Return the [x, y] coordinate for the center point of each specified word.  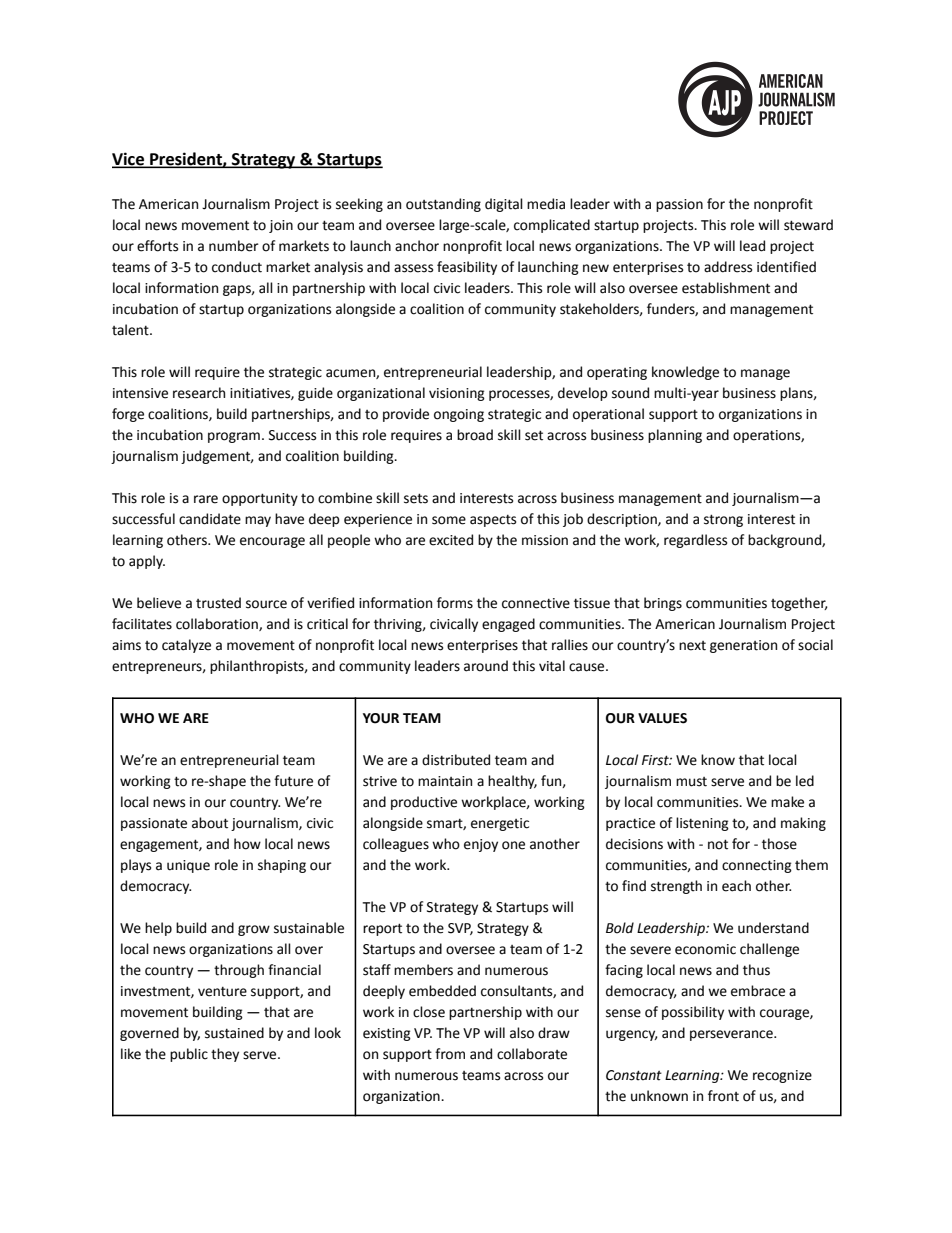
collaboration [218, 624]
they [225, 1055]
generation [743, 646]
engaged [508, 625]
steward [808, 225]
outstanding [443, 205]
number [234, 246]
